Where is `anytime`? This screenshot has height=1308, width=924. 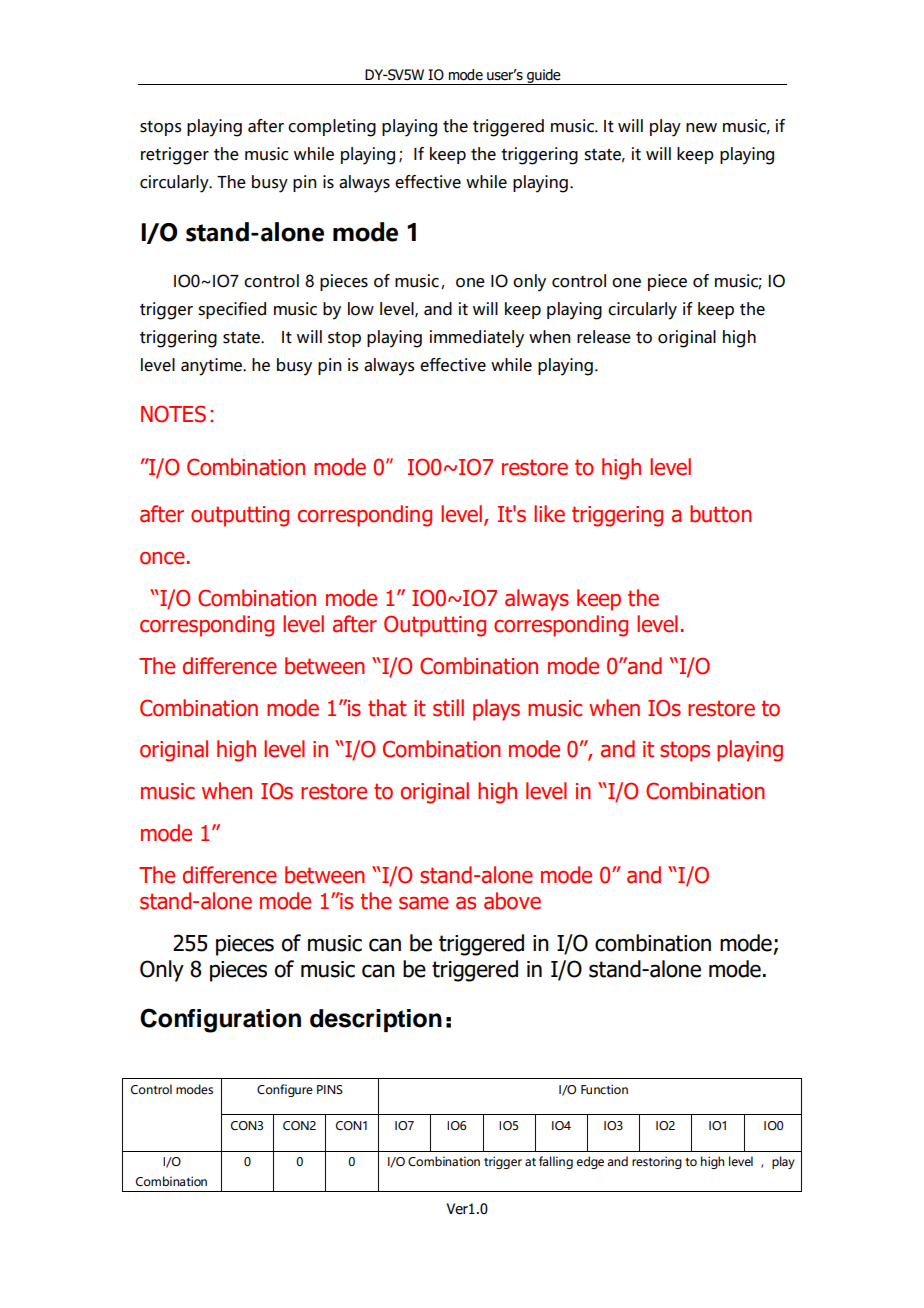 anytime is located at coordinates (213, 367).
